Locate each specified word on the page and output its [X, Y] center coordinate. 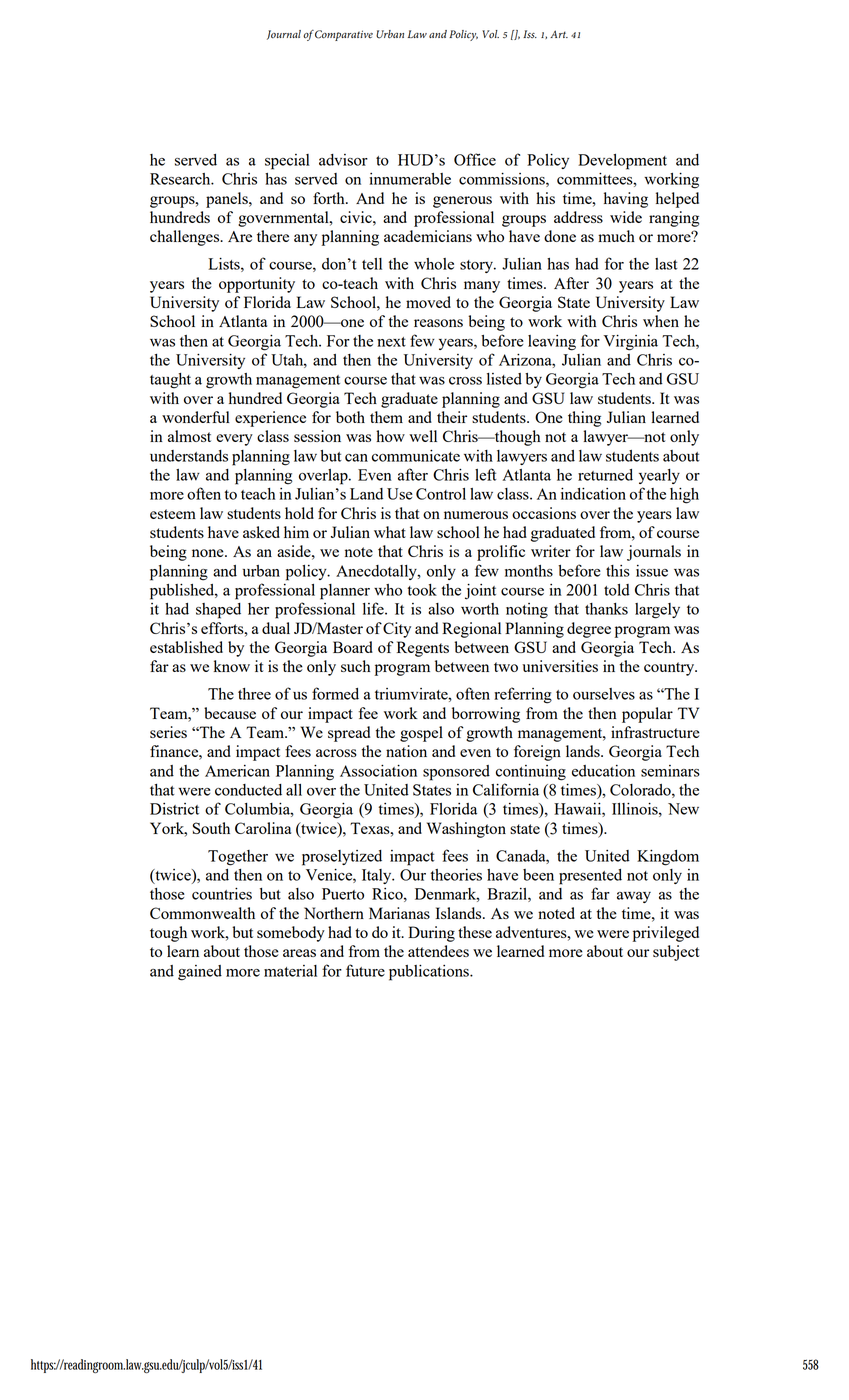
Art [559, 34]
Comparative [344, 35]
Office [475, 159]
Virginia [631, 342]
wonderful [196, 417]
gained [200, 973]
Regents [423, 649]
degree [589, 630]
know [232, 666]
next [391, 342]
